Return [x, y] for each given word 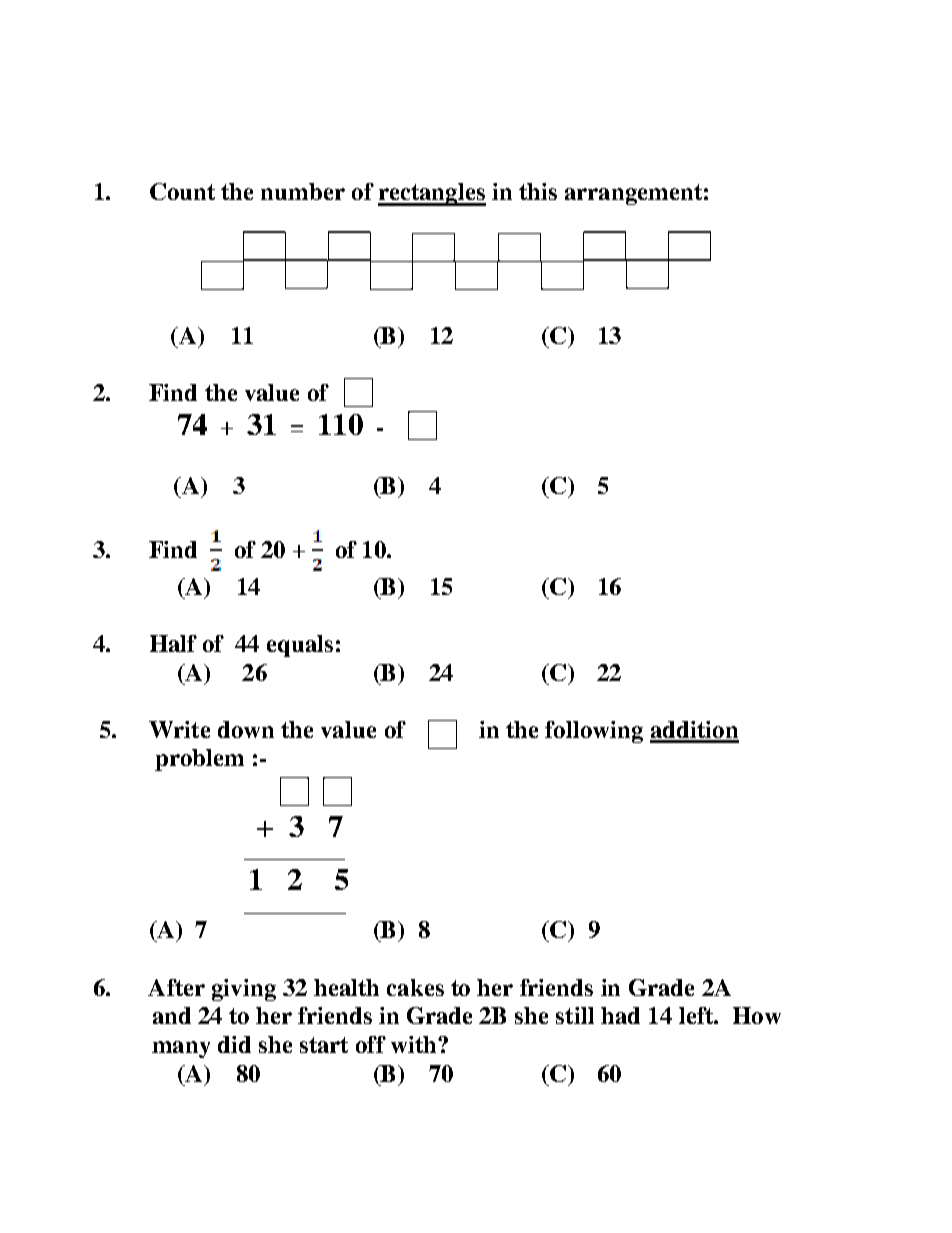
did [234, 1044]
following [594, 732]
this [538, 191]
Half [173, 643]
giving [244, 990]
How [757, 1015]
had [620, 1015]
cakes [415, 987]
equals [300, 646]
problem [199, 760]
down [246, 729]
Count [182, 191]
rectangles [432, 194]
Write [179, 729]
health [346, 987]
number [303, 191]
